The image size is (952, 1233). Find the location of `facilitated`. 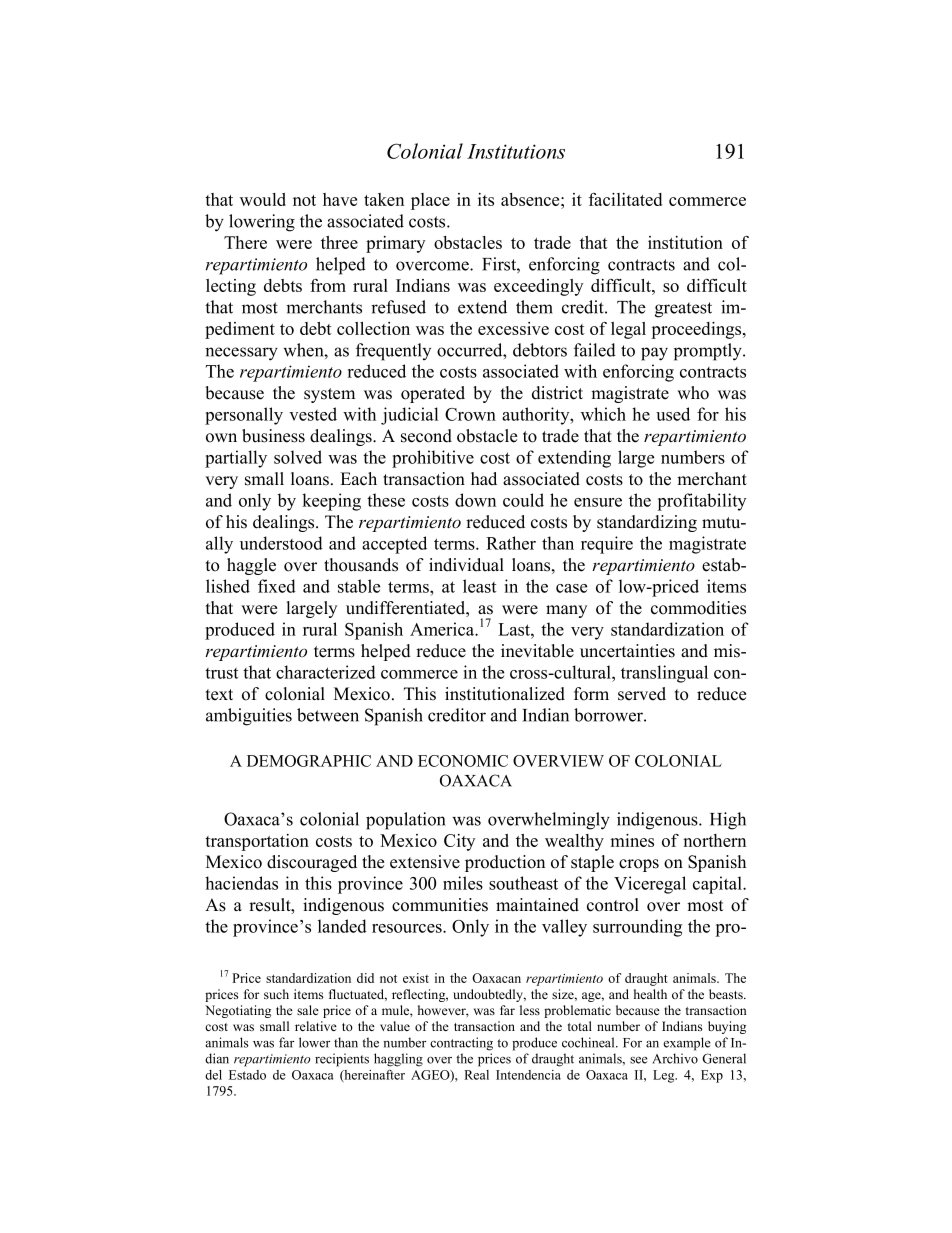

facilitated is located at coordinates (625, 199).
